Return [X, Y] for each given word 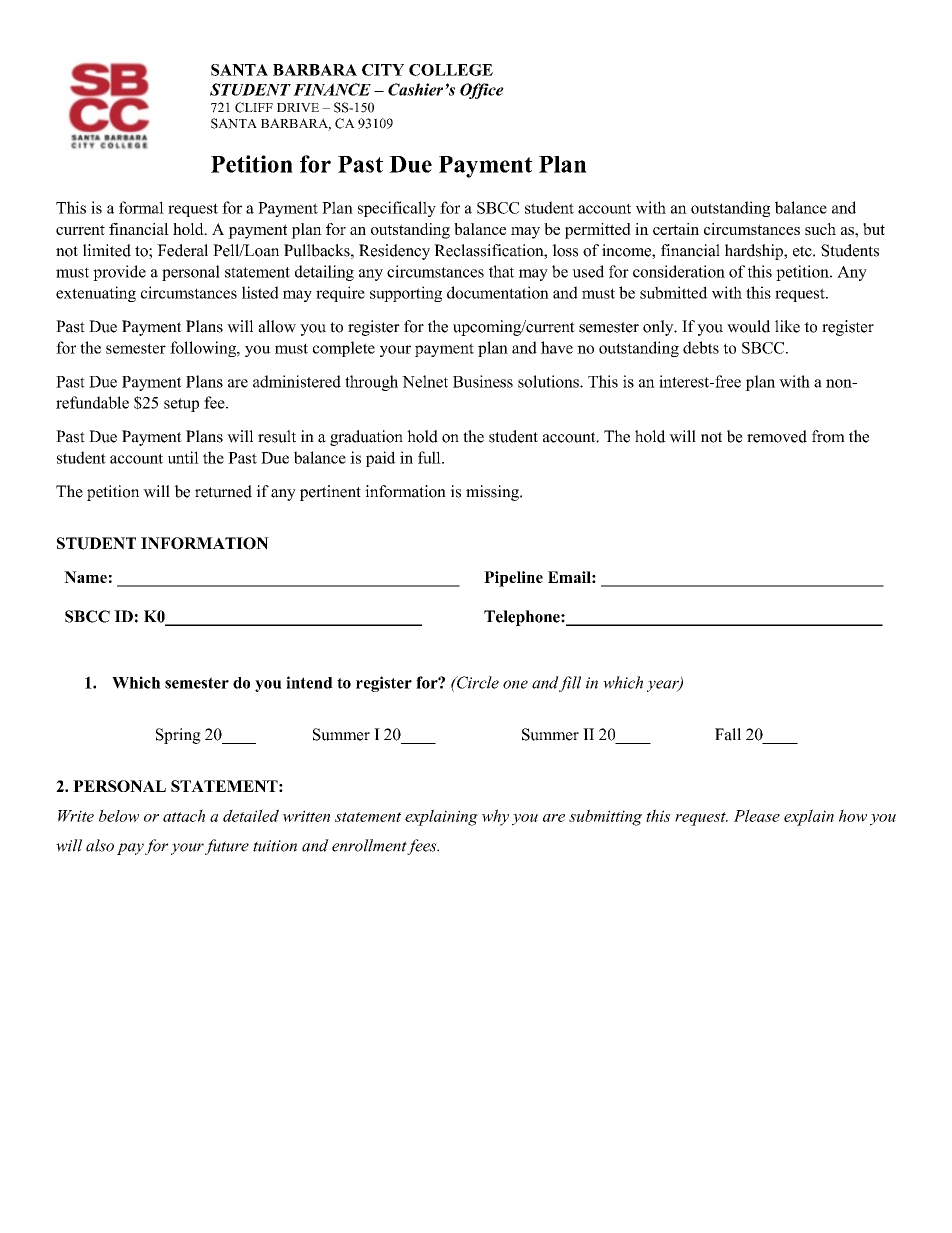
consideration [679, 271]
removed [777, 436]
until [183, 457]
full [430, 457]
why [495, 817]
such [820, 229]
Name [85, 577]
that [501, 271]
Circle [477, 682]
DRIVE [298, 107]
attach [184, 815]
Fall [728, 734]
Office [482, 91]
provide [119, 273]
